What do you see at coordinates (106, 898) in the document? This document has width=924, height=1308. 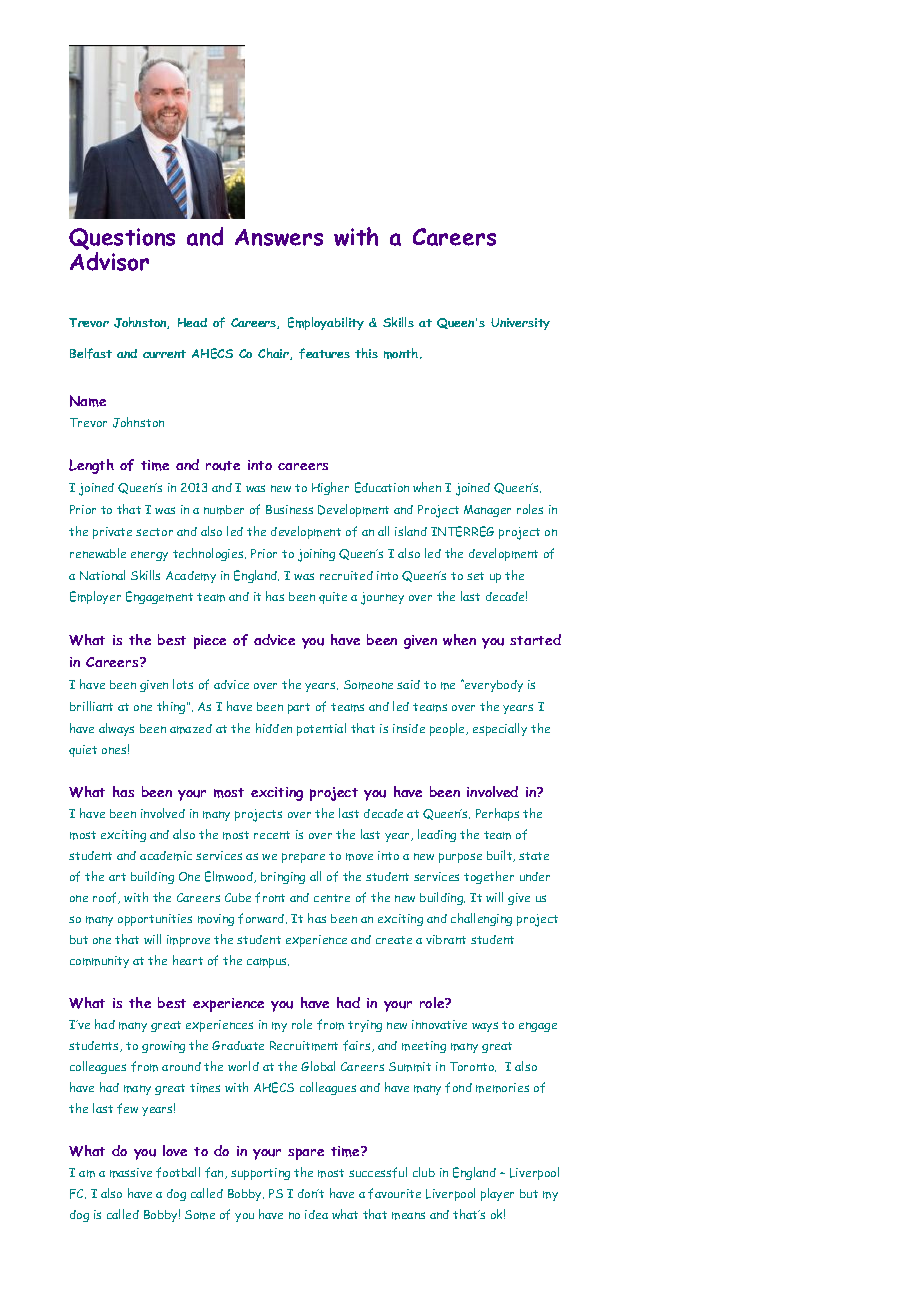 I see `roof` at bounding box center [106, 898].
